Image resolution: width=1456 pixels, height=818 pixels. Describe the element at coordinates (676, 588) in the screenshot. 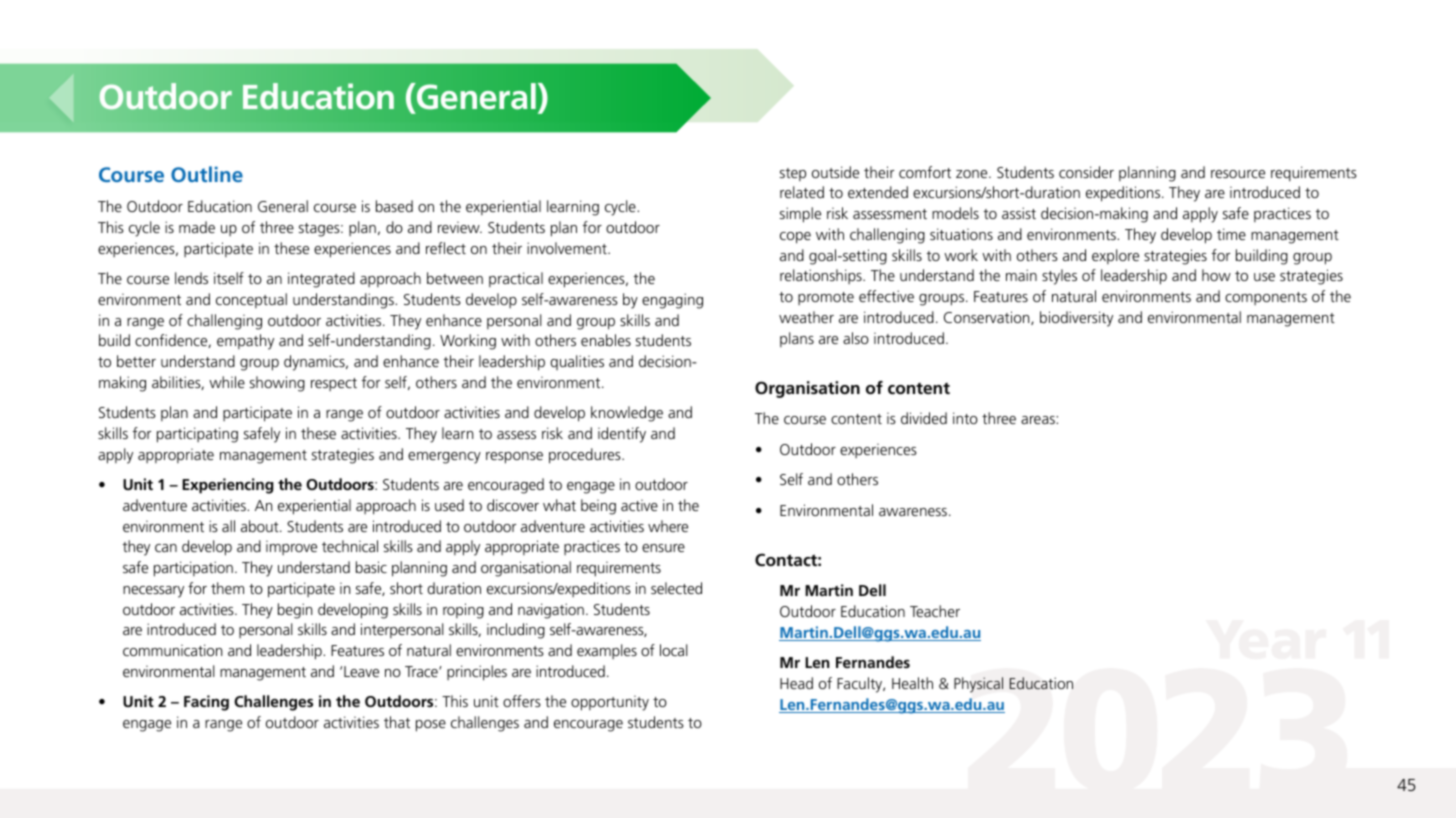

I see `selected` at that location.
